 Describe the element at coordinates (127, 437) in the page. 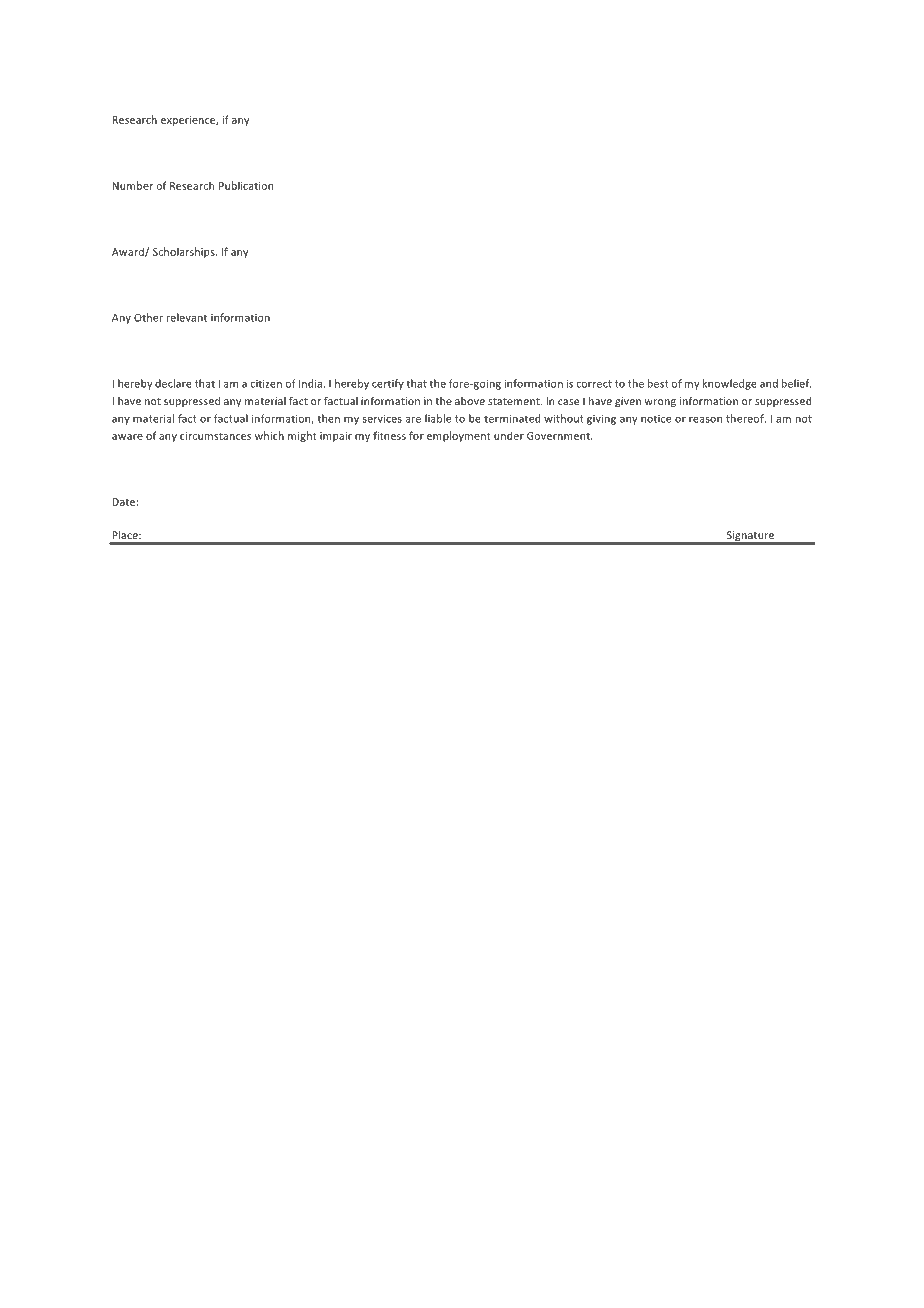

I see `aware` at that location.
